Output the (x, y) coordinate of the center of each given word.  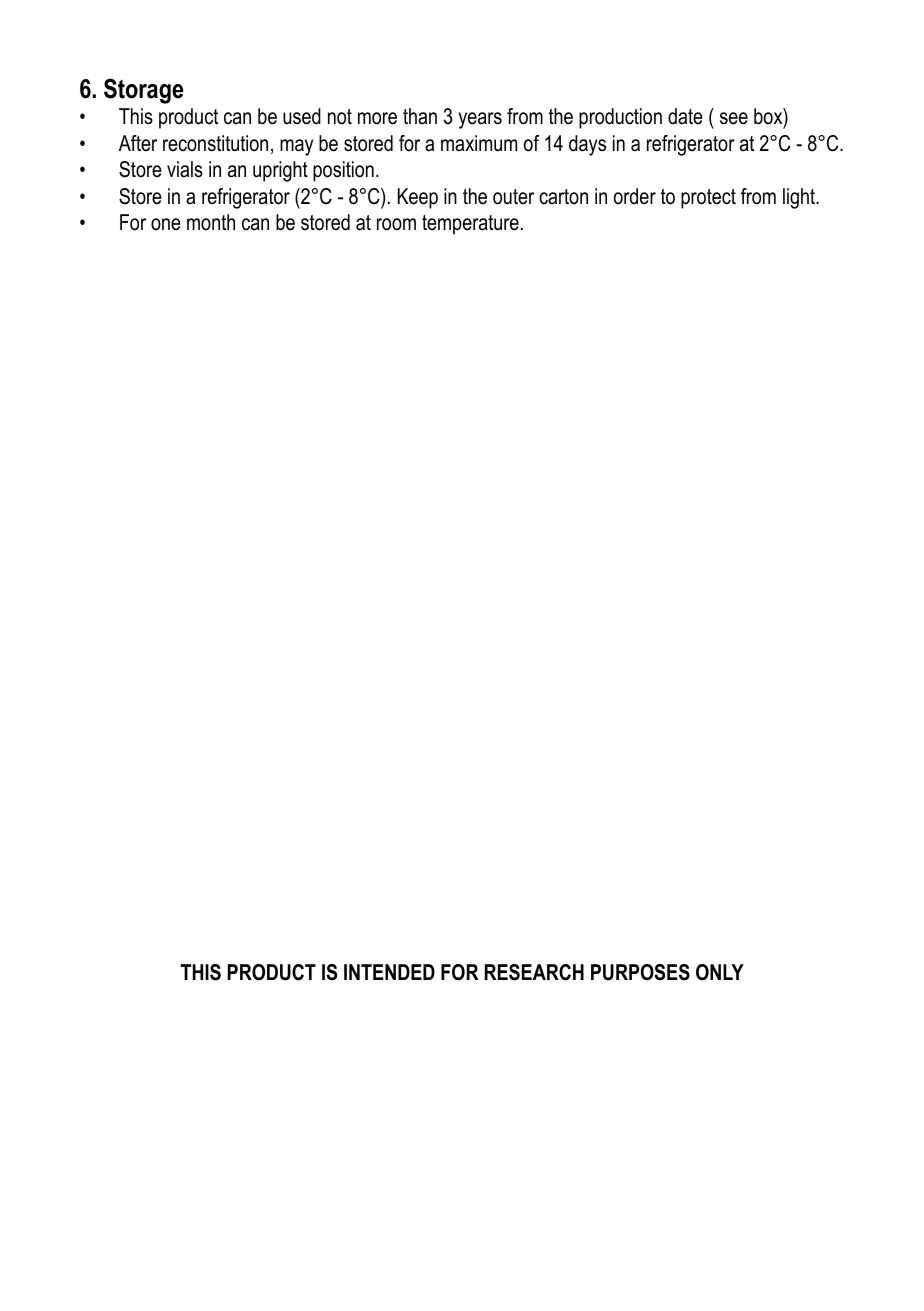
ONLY (720, 972)
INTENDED (389, 972)
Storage (143, 91)
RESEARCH (534, 972)
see (734, 118)
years (480, 120)
